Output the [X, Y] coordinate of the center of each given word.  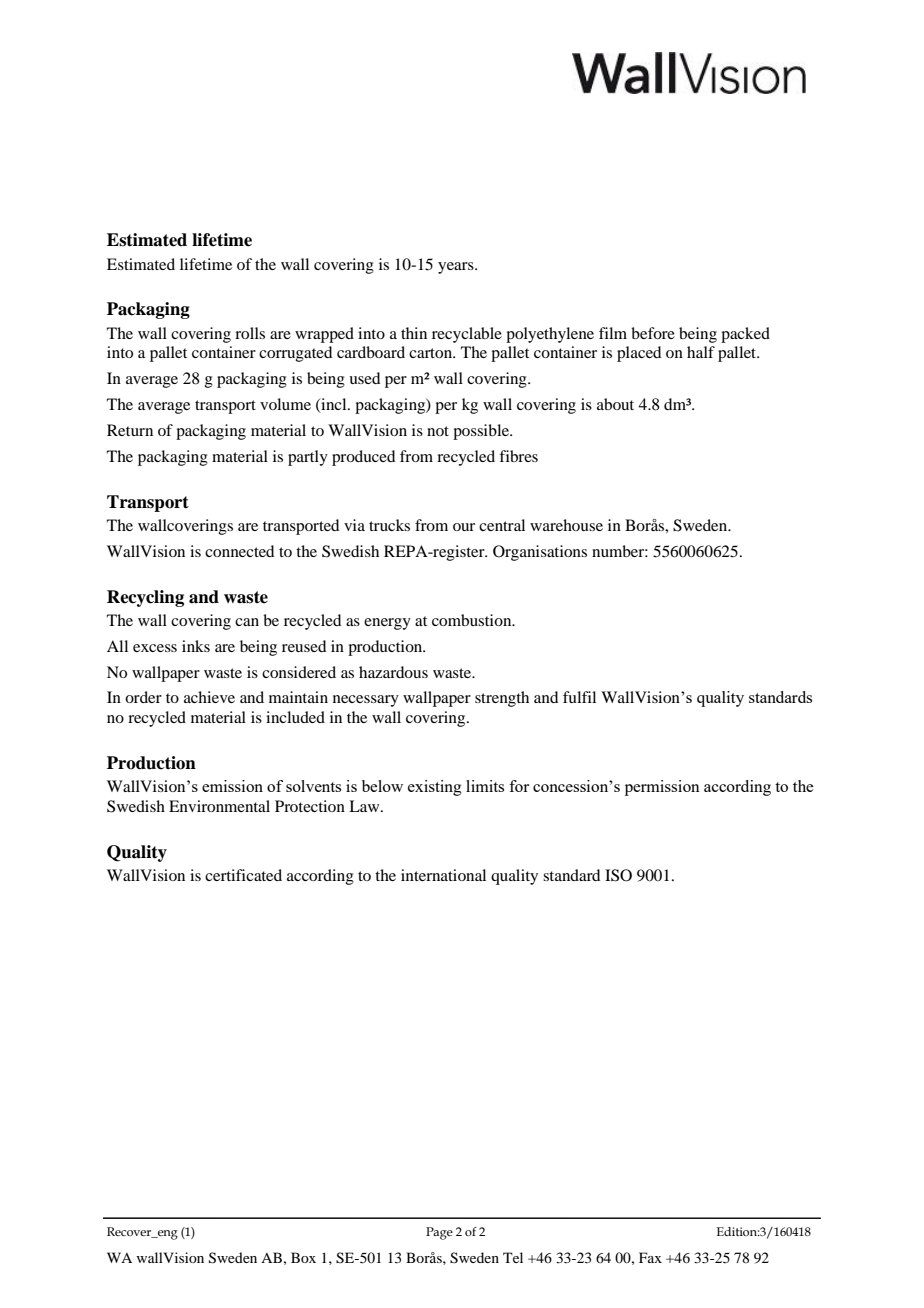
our [464, 527]
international [443, 875]
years [457, 268]
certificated [243, 875]
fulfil [579, 697]
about [615, 404]
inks [196, 646]
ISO [618, 875]
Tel [513, 1257]
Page [439, 1233]
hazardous [393, 672]
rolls [250, 333]
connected [239, 551]
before [653, 333]
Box [303, 1257]
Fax [650, 1257]
